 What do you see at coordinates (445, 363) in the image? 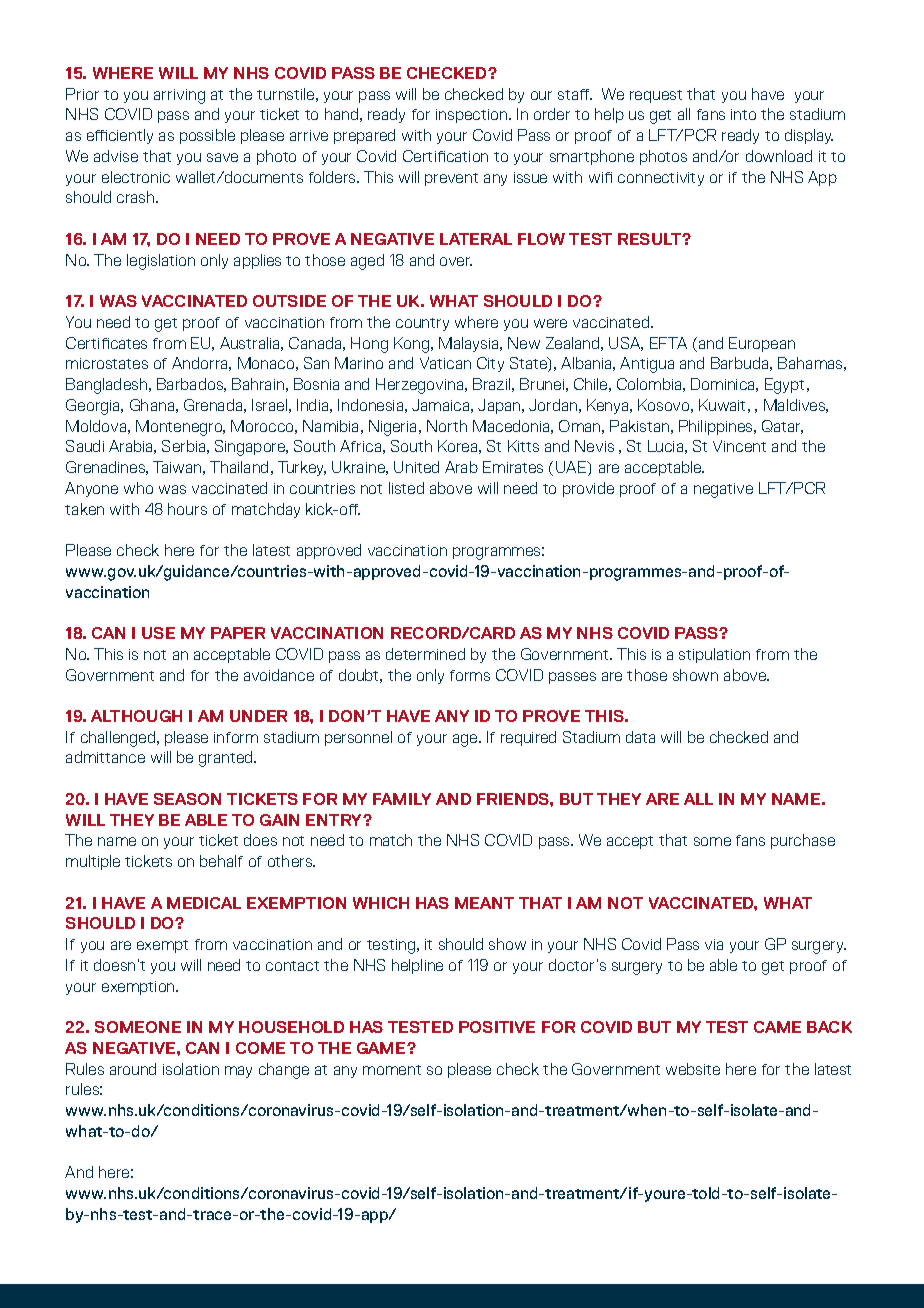
I see `Vatican` at bounding box center [445, 363].
